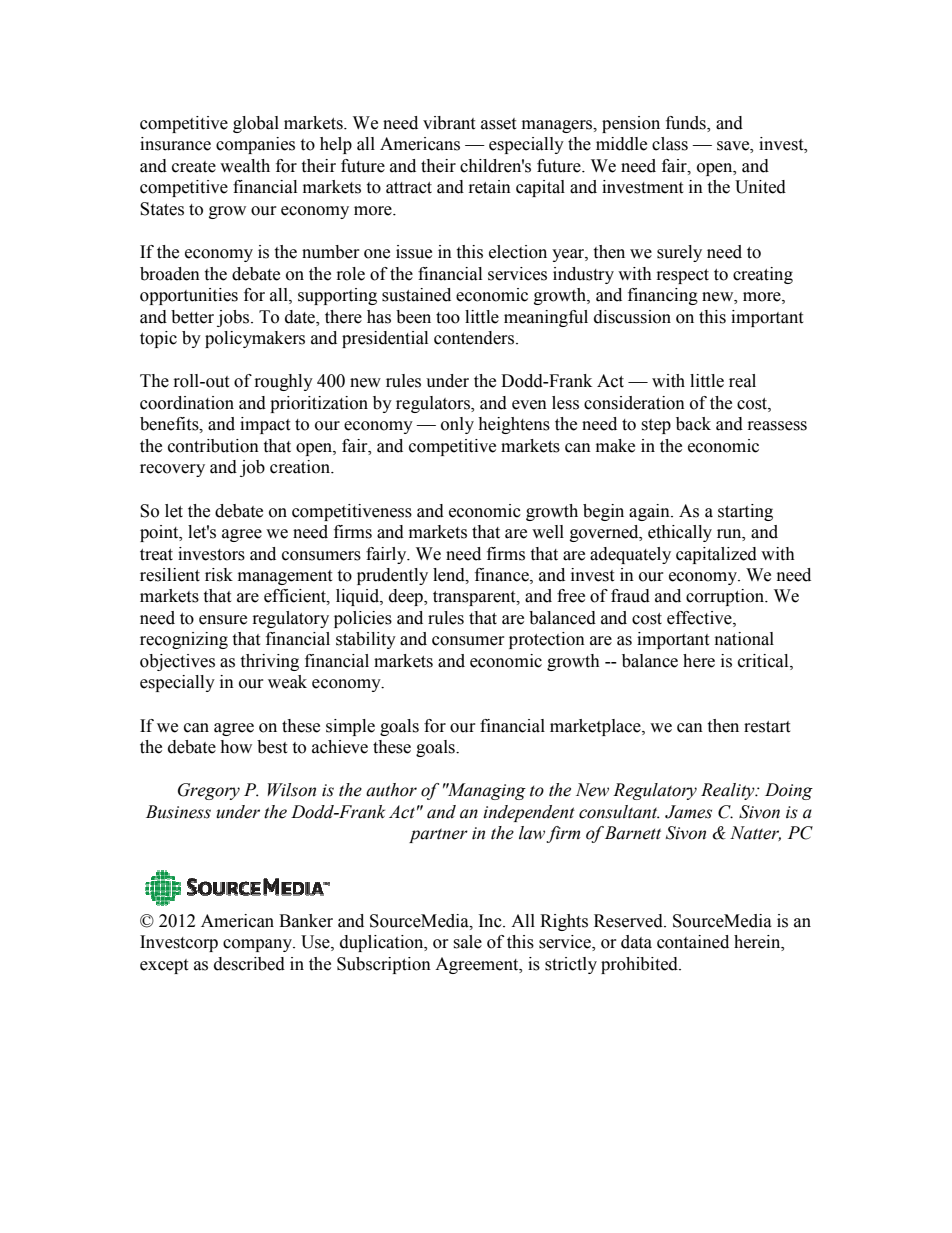 The height and width of the document is (1233, 952). What do you see at coordinates (255, 145) in the document?
I see `companies` at bounding box center [255, 145].
